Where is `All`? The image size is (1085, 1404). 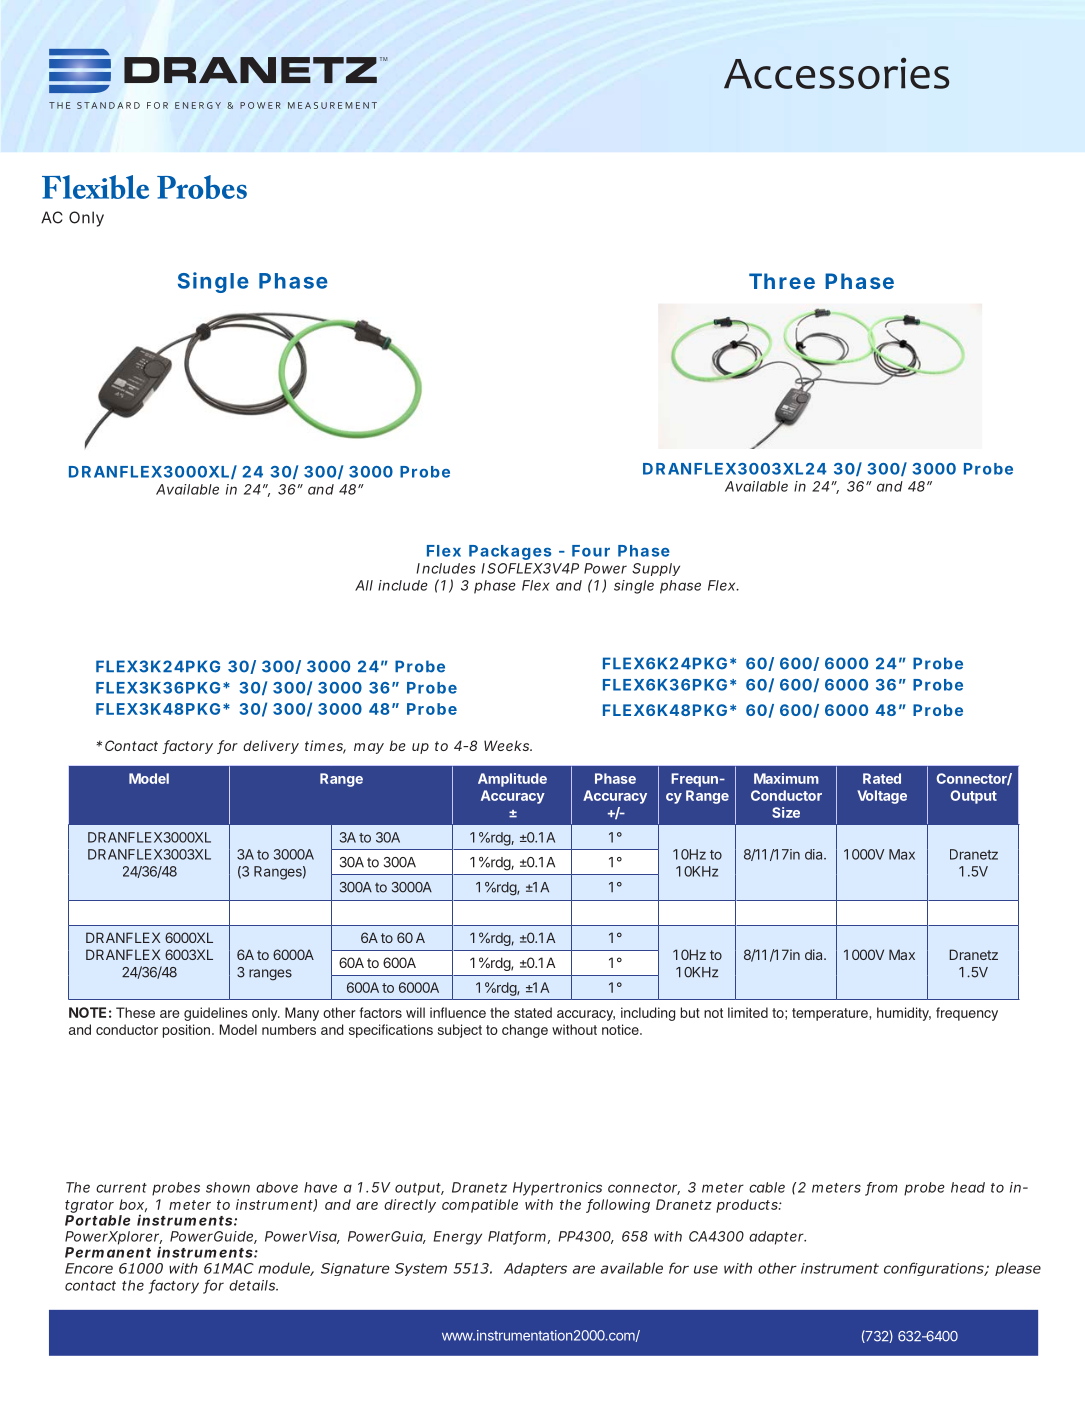
All is located at coordinates (364, 585).
